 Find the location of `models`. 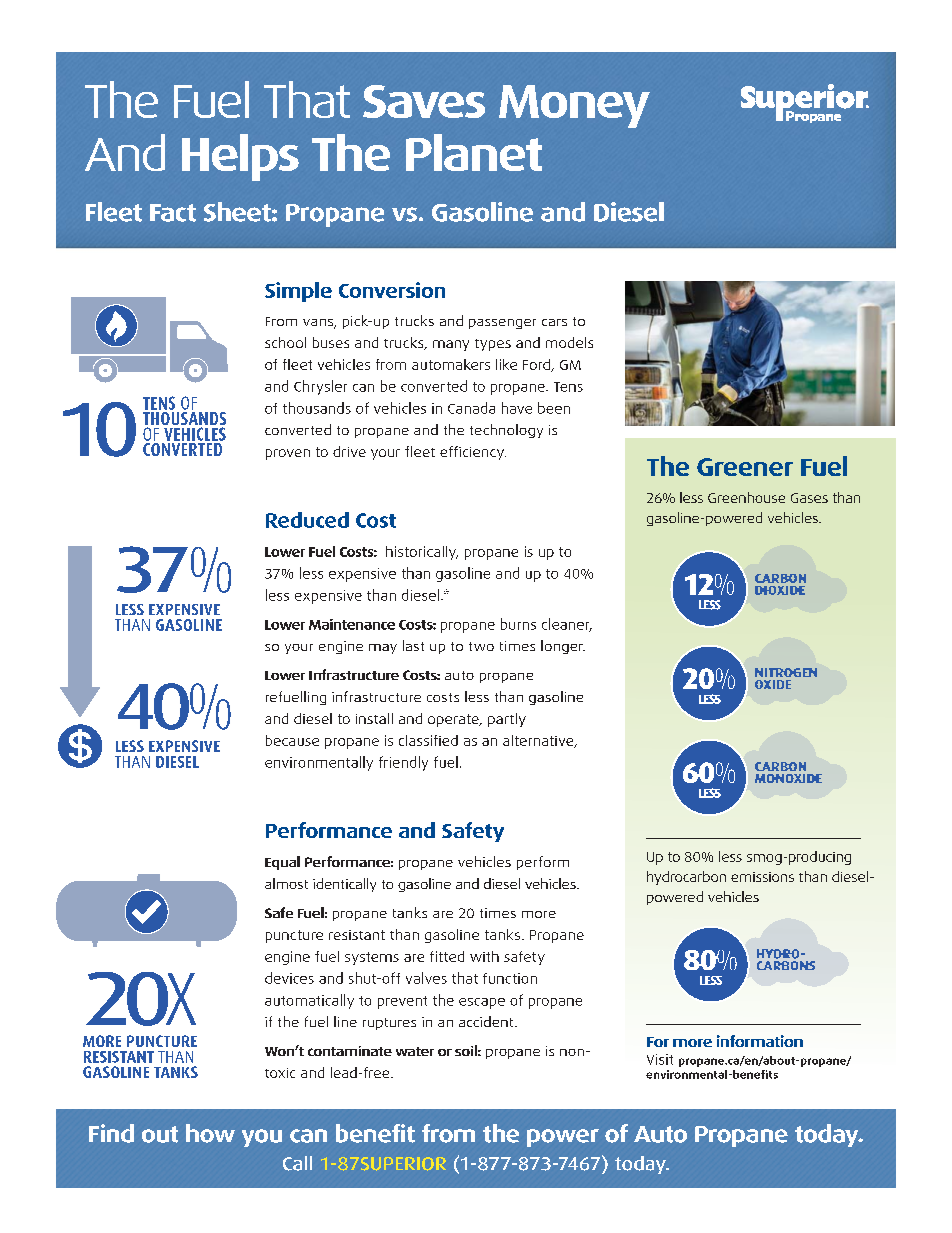

models is located at coordinates (569, 342).
